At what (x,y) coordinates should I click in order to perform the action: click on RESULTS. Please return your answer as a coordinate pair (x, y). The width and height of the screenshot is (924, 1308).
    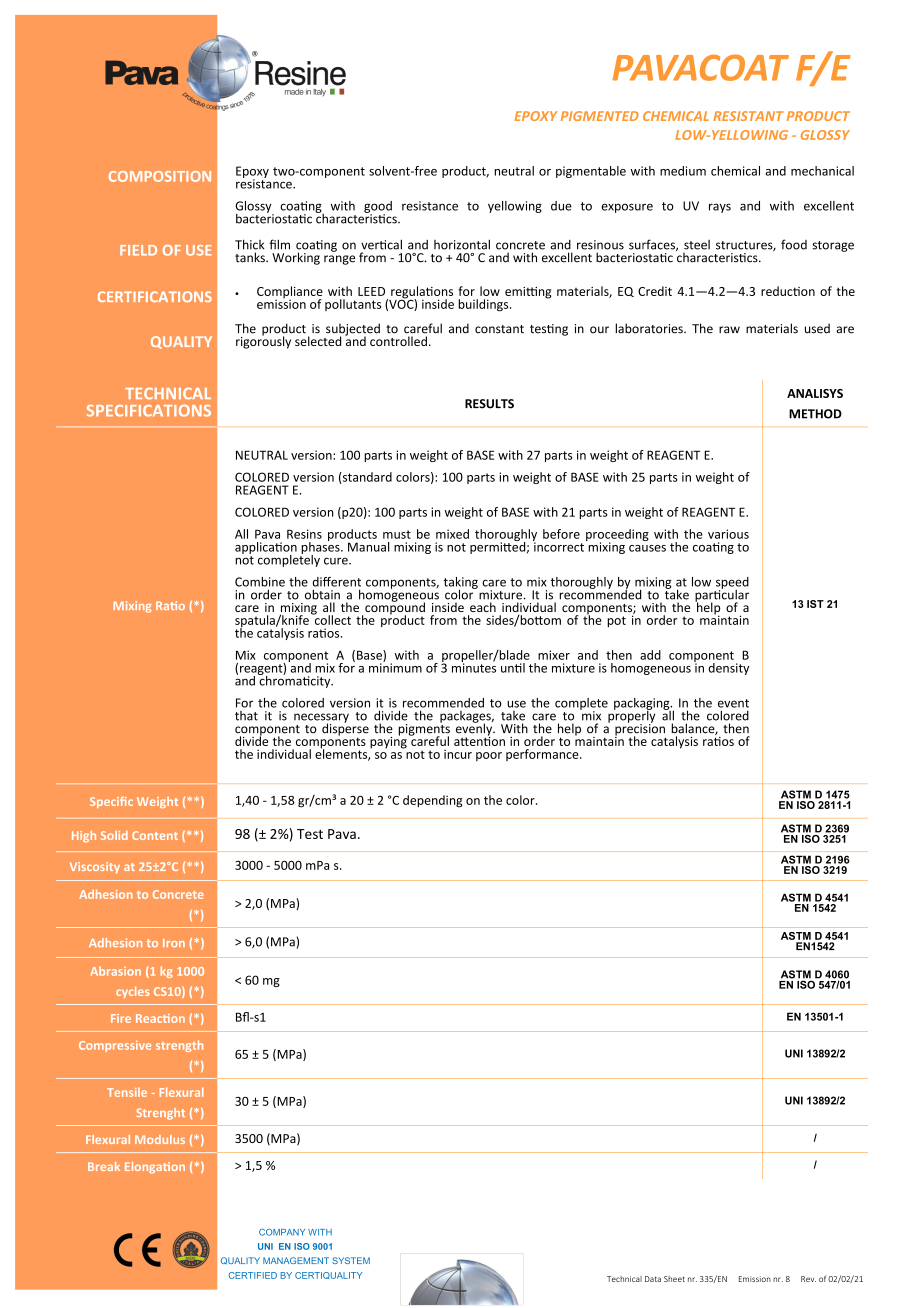
    Looking at the image, I should click on (489, 404).
